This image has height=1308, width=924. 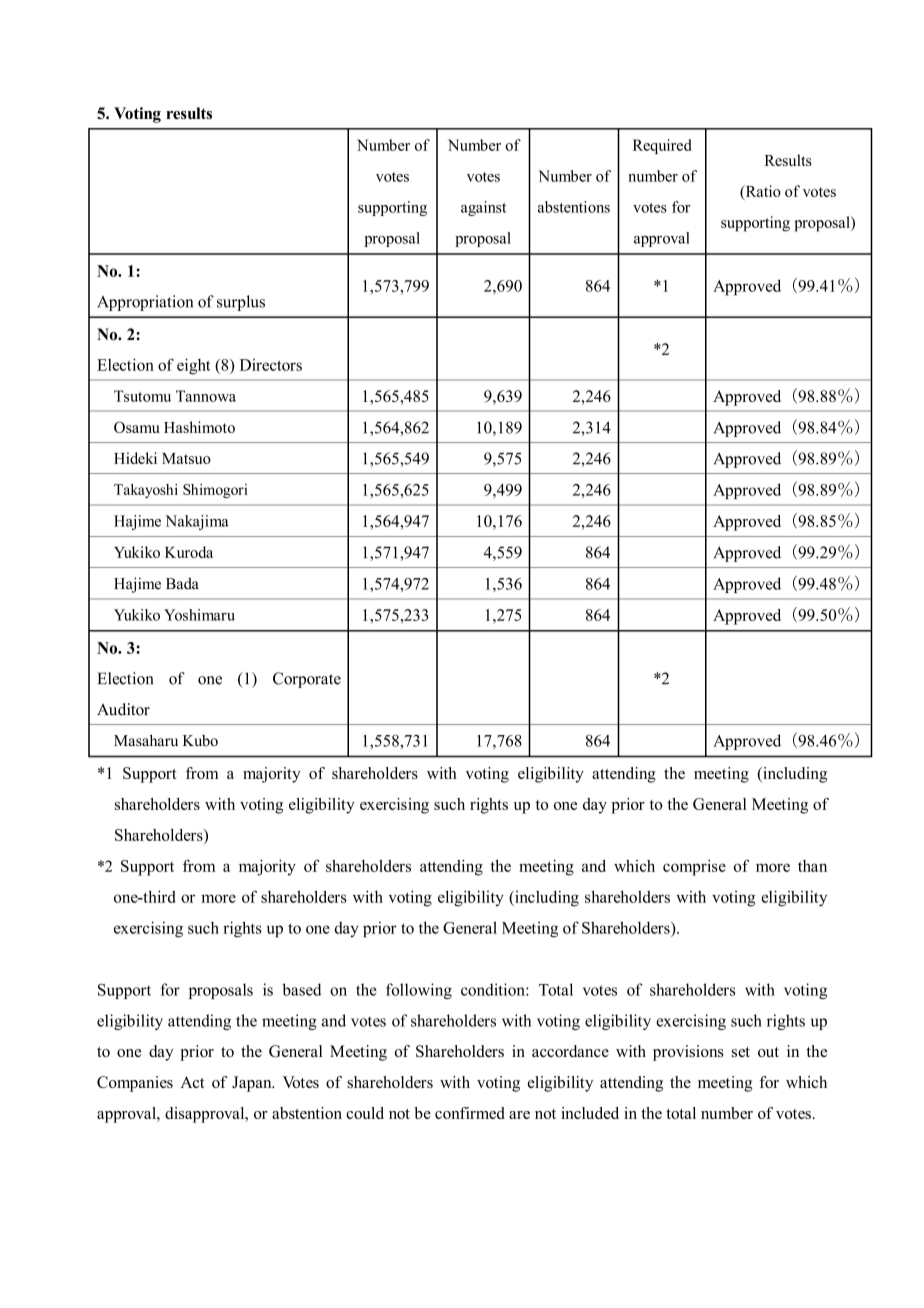 I want to click on comprise, so click(x=694, y=868).
